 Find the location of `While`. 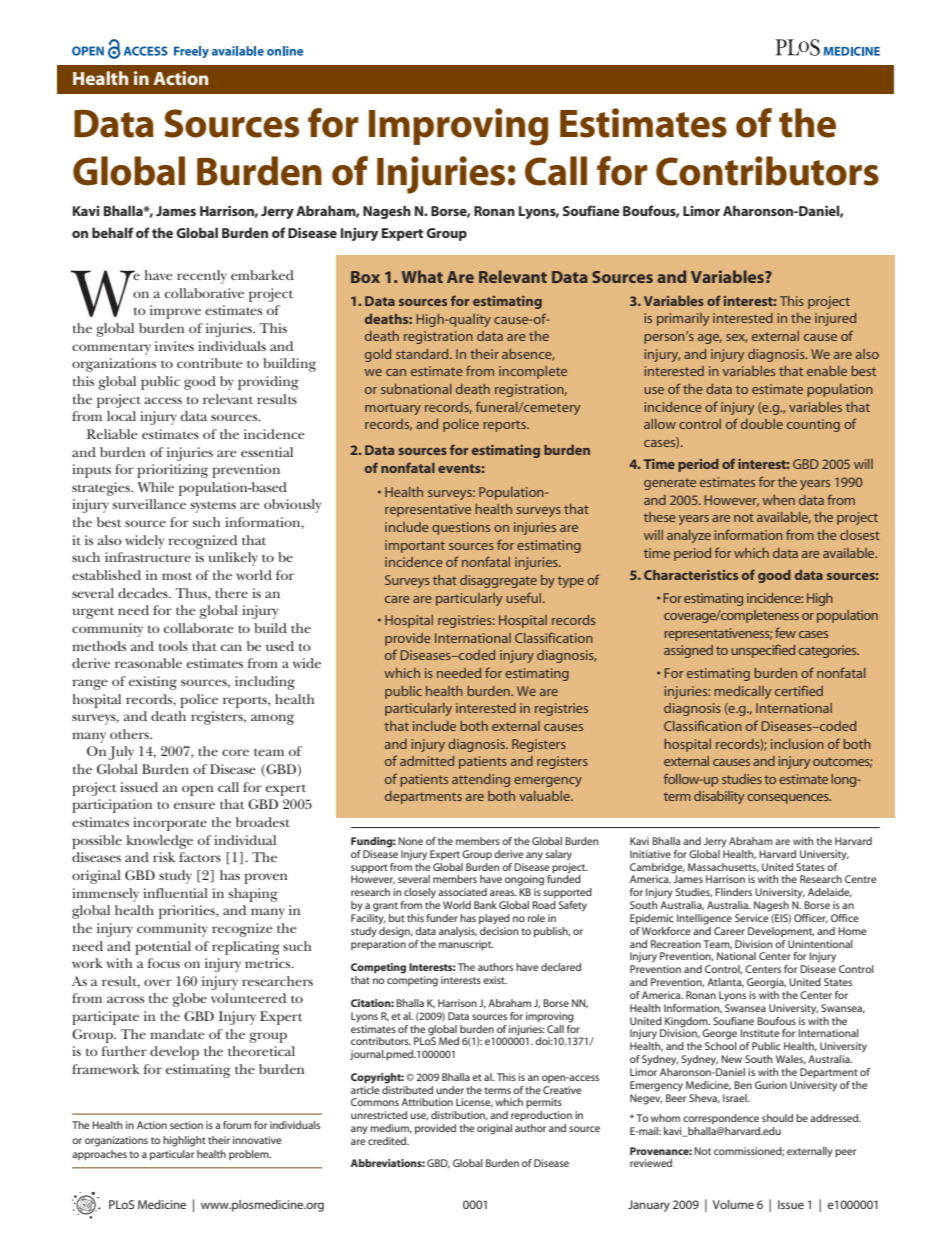

While is located at coordinates (155, 487).
